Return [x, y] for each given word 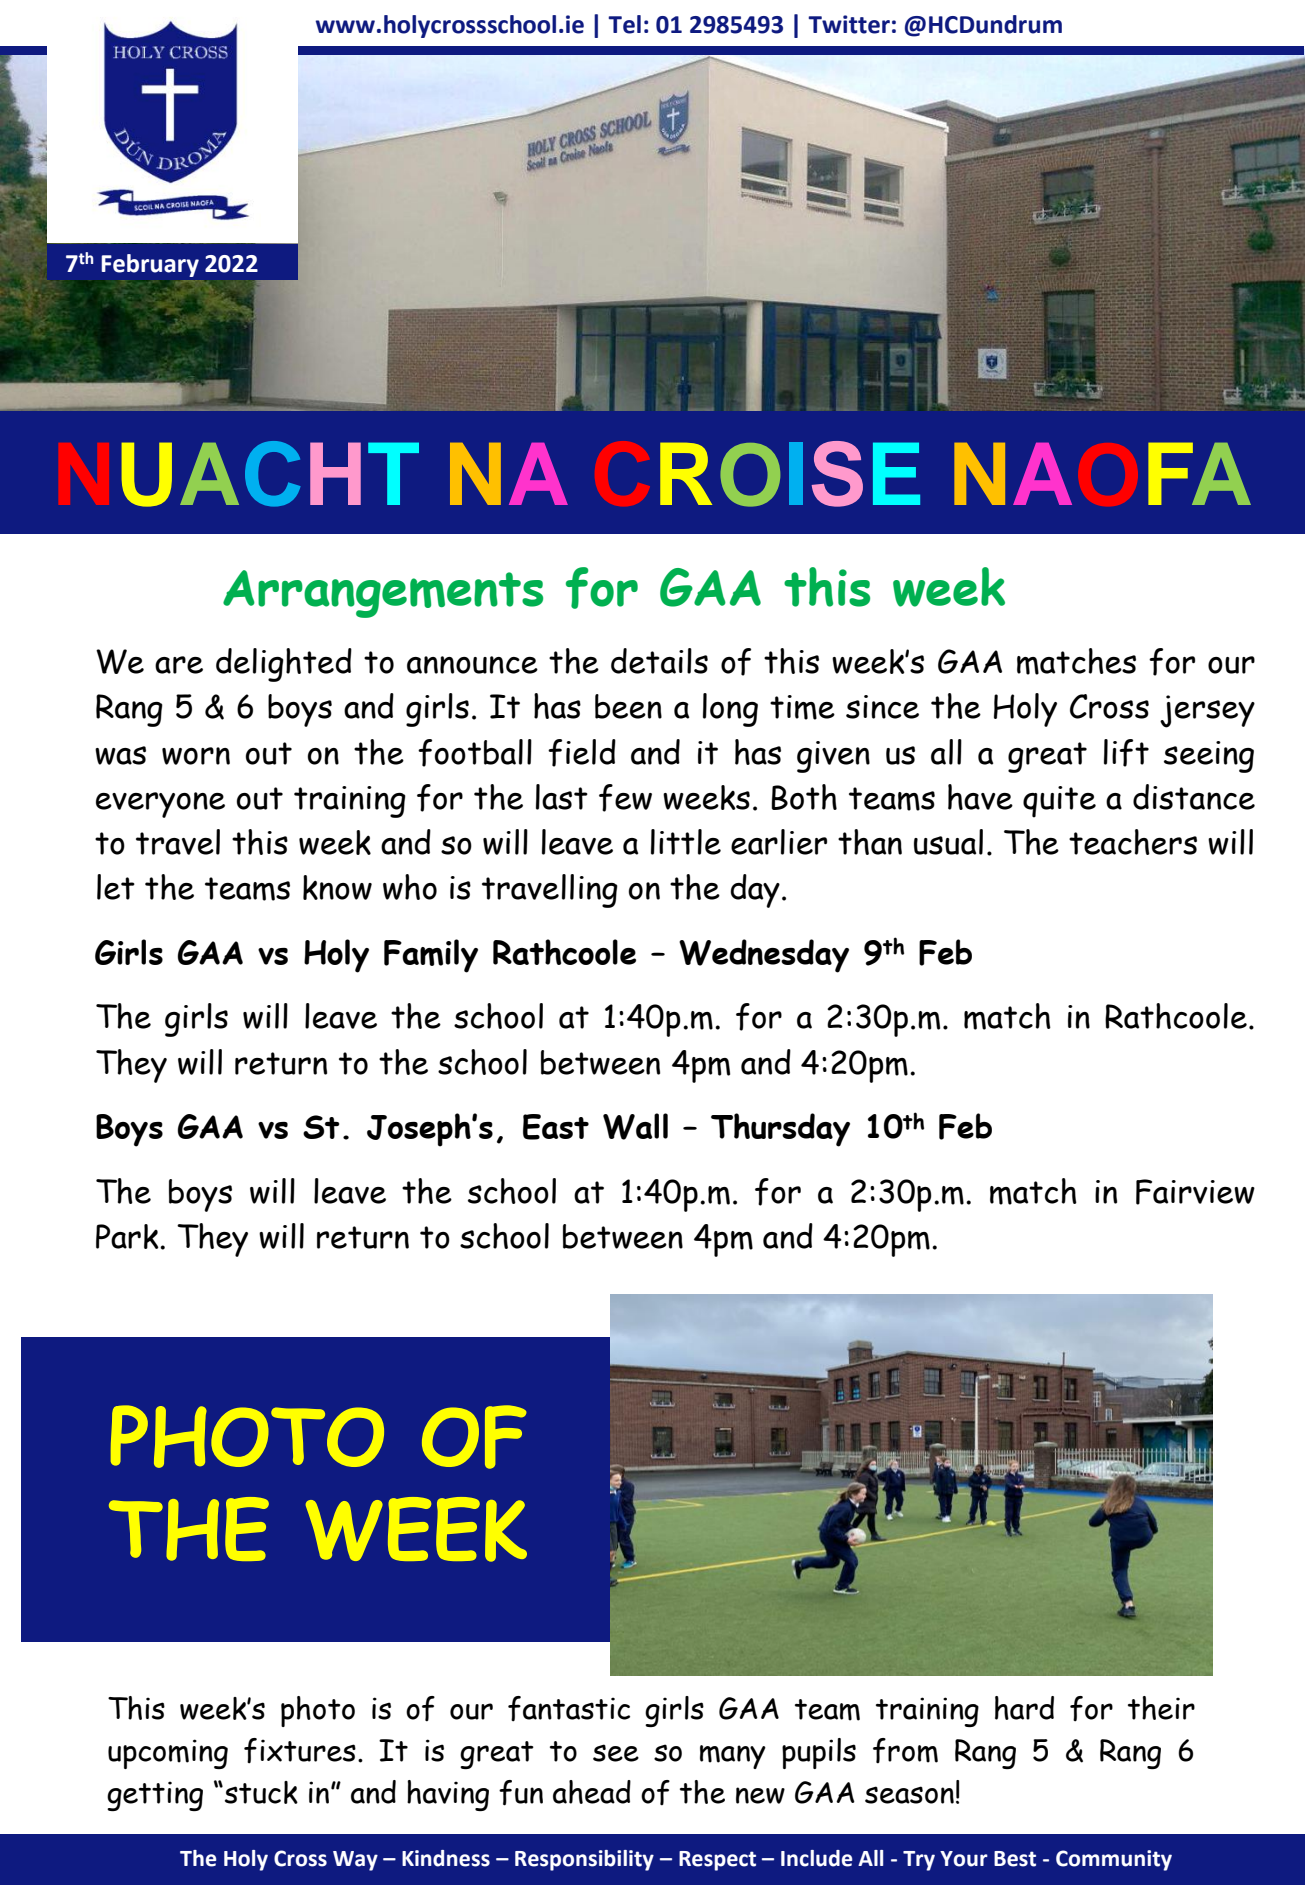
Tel [624, 24]
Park [128, 1236]
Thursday [780, 1130]
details [659, 661]
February [150, 265]
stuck [261, 1792]
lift [1126, 753]
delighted [284, 665]
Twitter [849, 24]
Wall [635, 1126]
